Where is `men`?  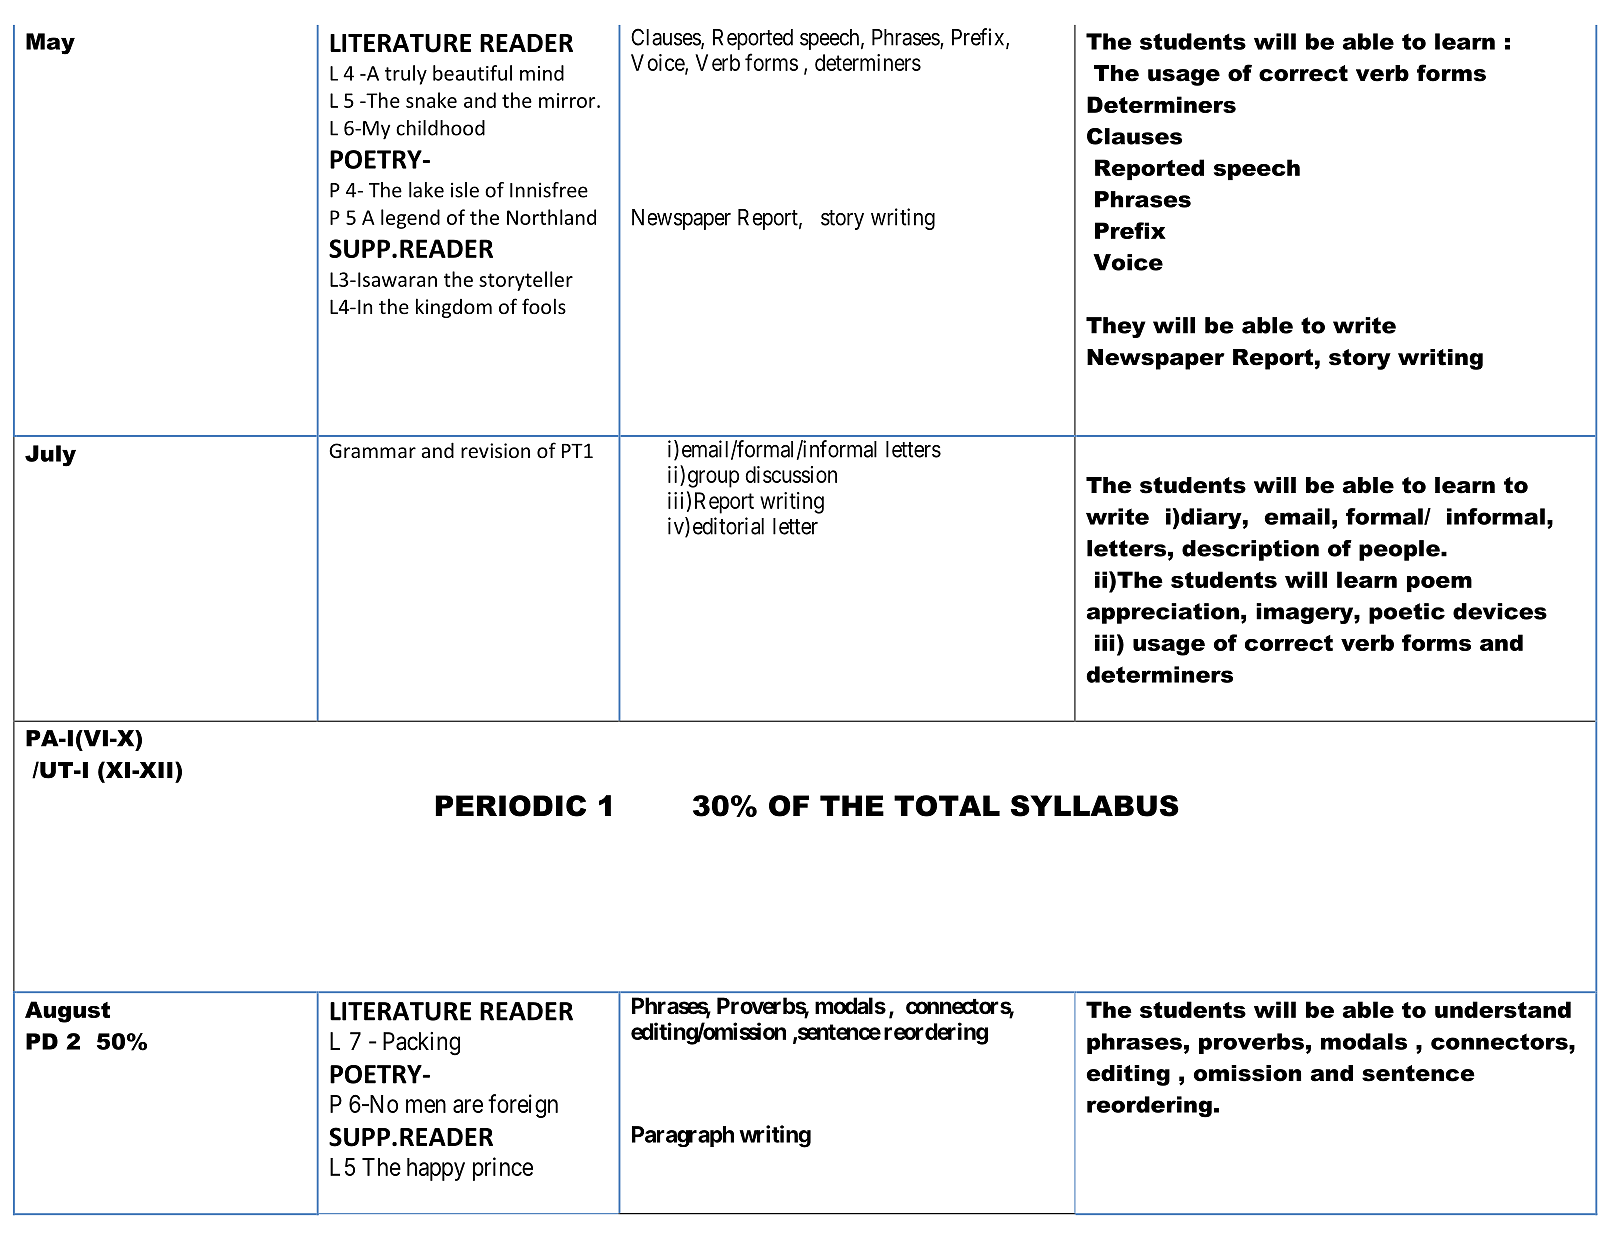 men is located at coordinates (426, 1106).
